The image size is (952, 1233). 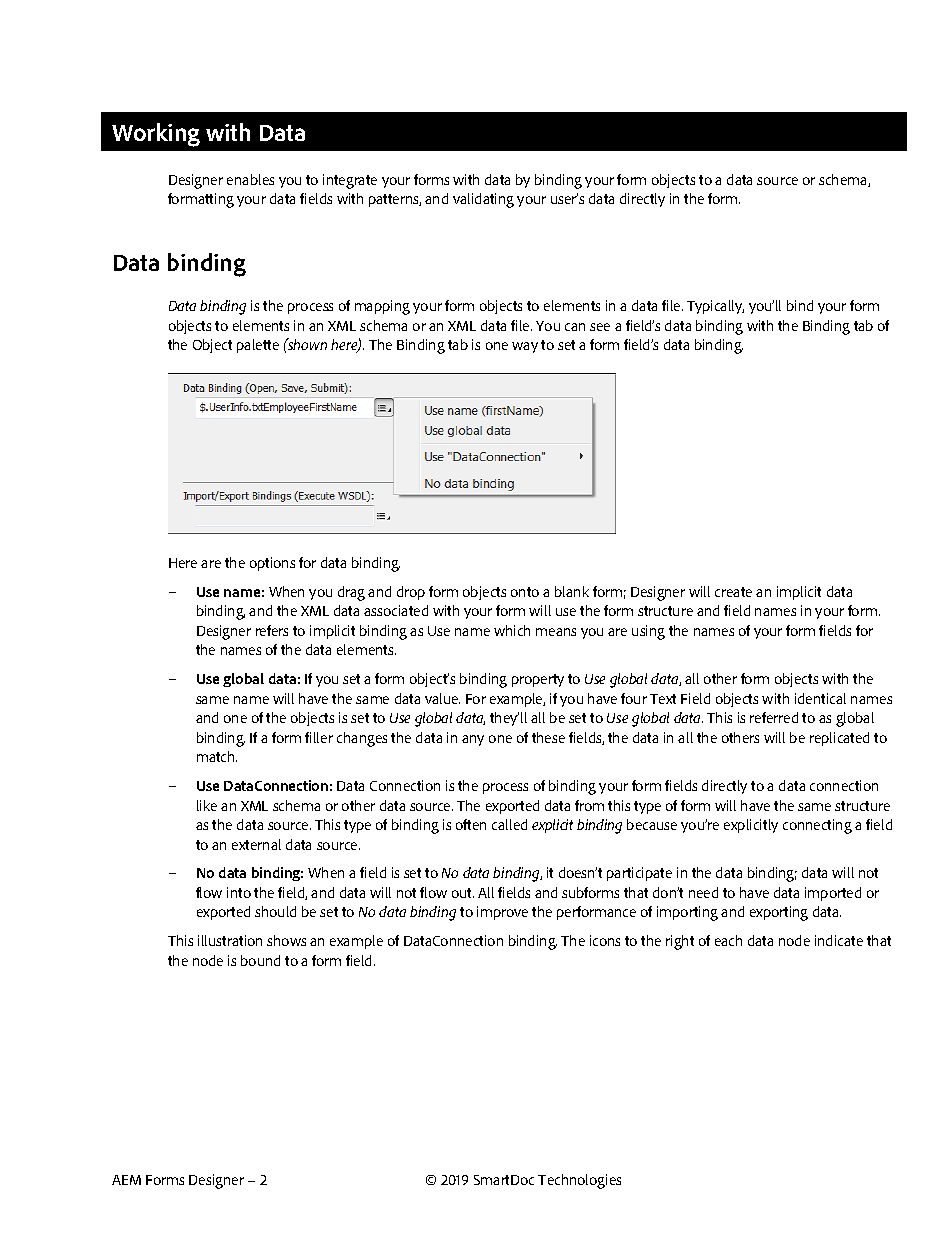 What do you see at coordinates (525, 347) in the document?
I see `way` at bounding box center [525, 347].
